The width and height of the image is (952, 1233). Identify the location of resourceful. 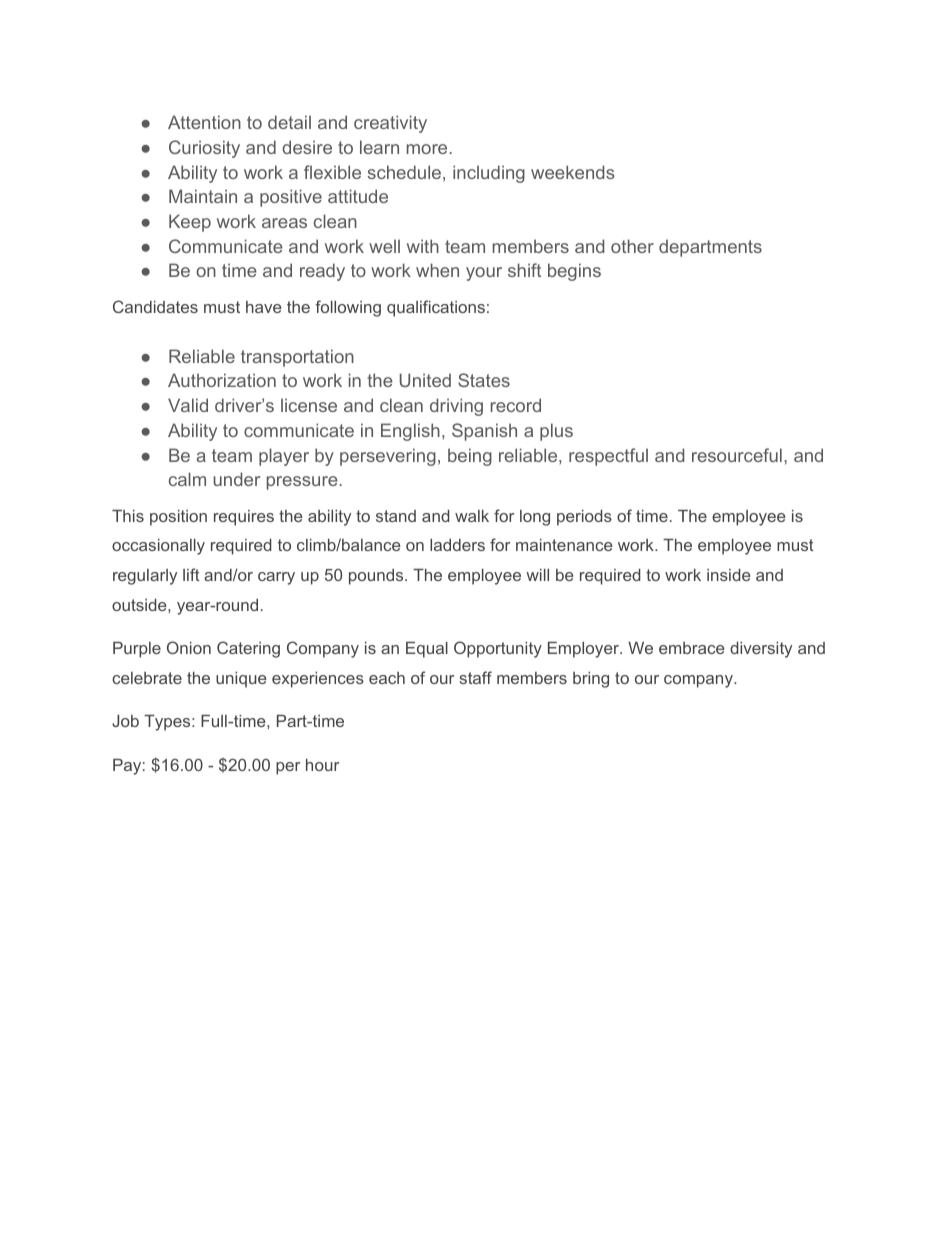
(737, 455).
